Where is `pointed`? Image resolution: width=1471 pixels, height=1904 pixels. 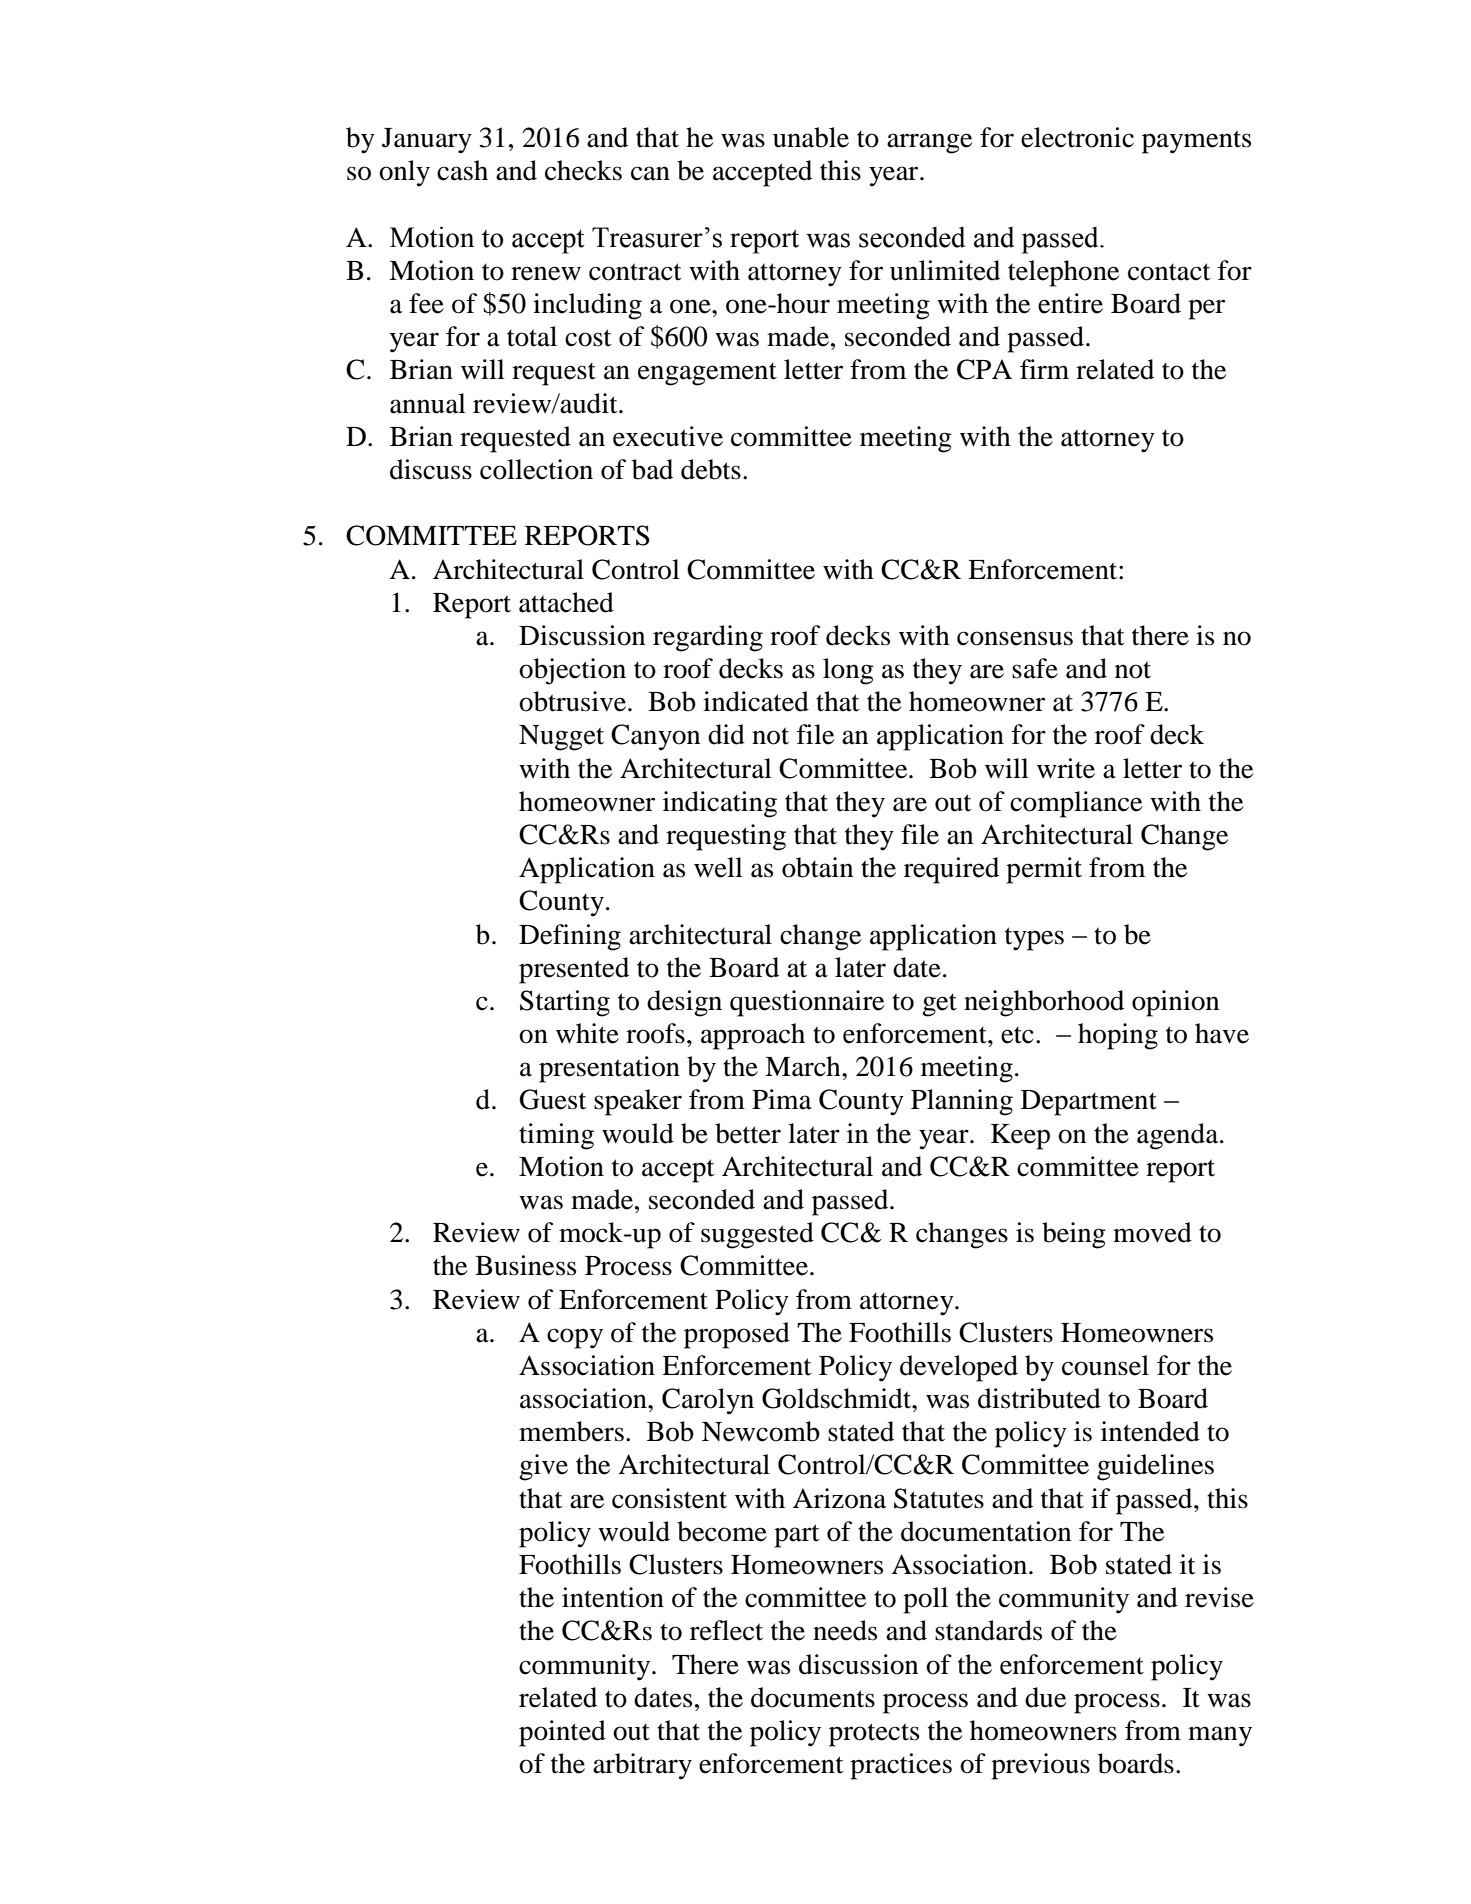
pointed is located at coordinates (562, 1733).
